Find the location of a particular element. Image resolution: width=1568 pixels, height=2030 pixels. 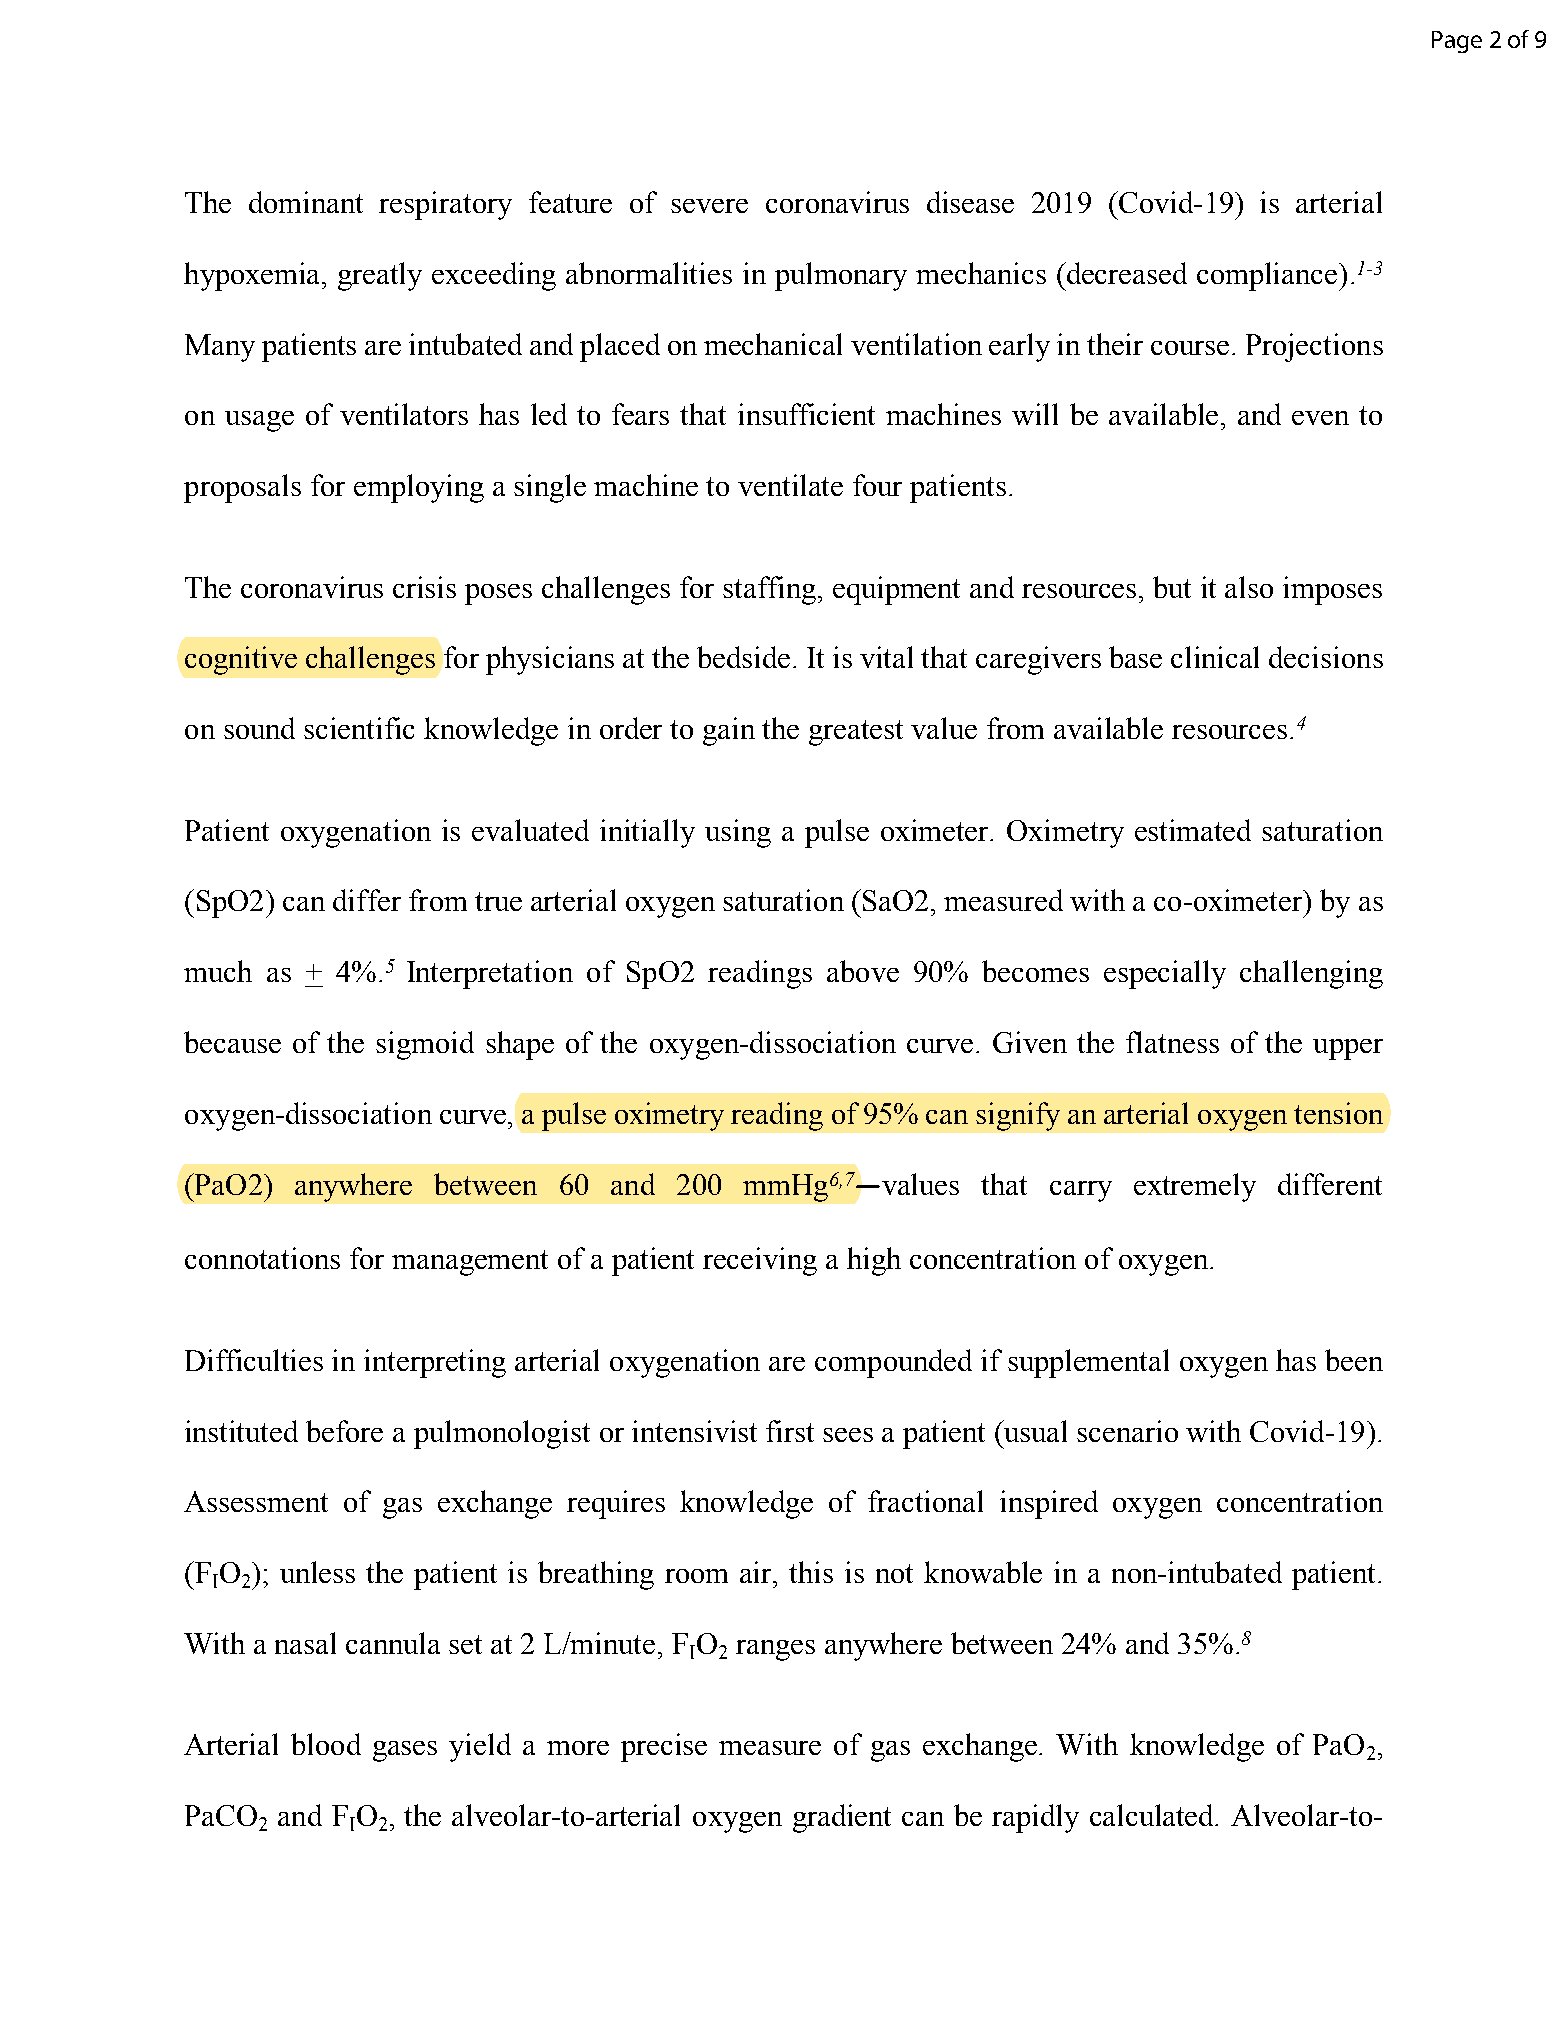

decreased is located at coordinates (1126, 273).
